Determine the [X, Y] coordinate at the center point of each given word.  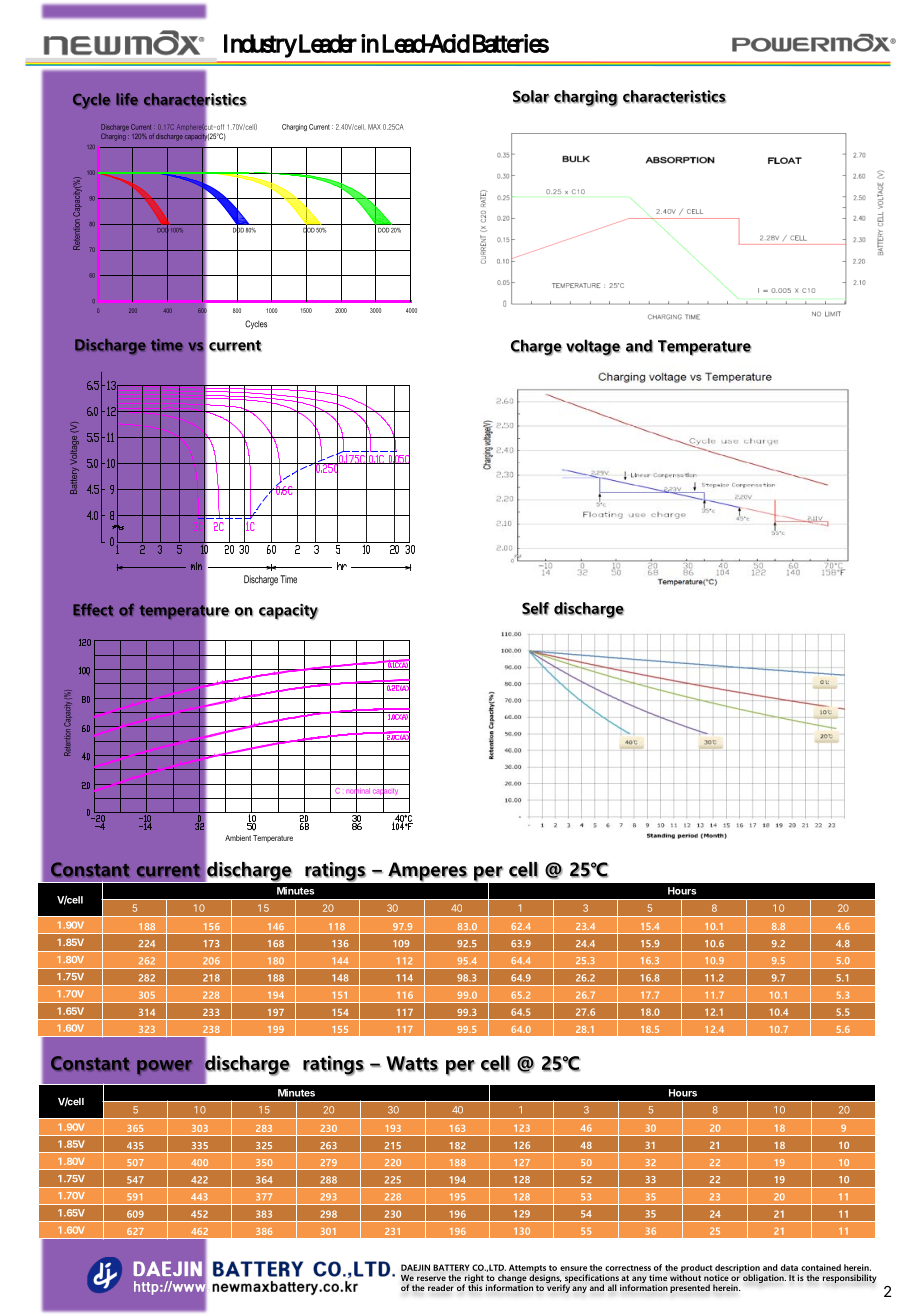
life [127, 99]
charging [586, 98]
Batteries [511, 43]
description [737, 1269]
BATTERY [451, 1267]
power [164, 1067]
